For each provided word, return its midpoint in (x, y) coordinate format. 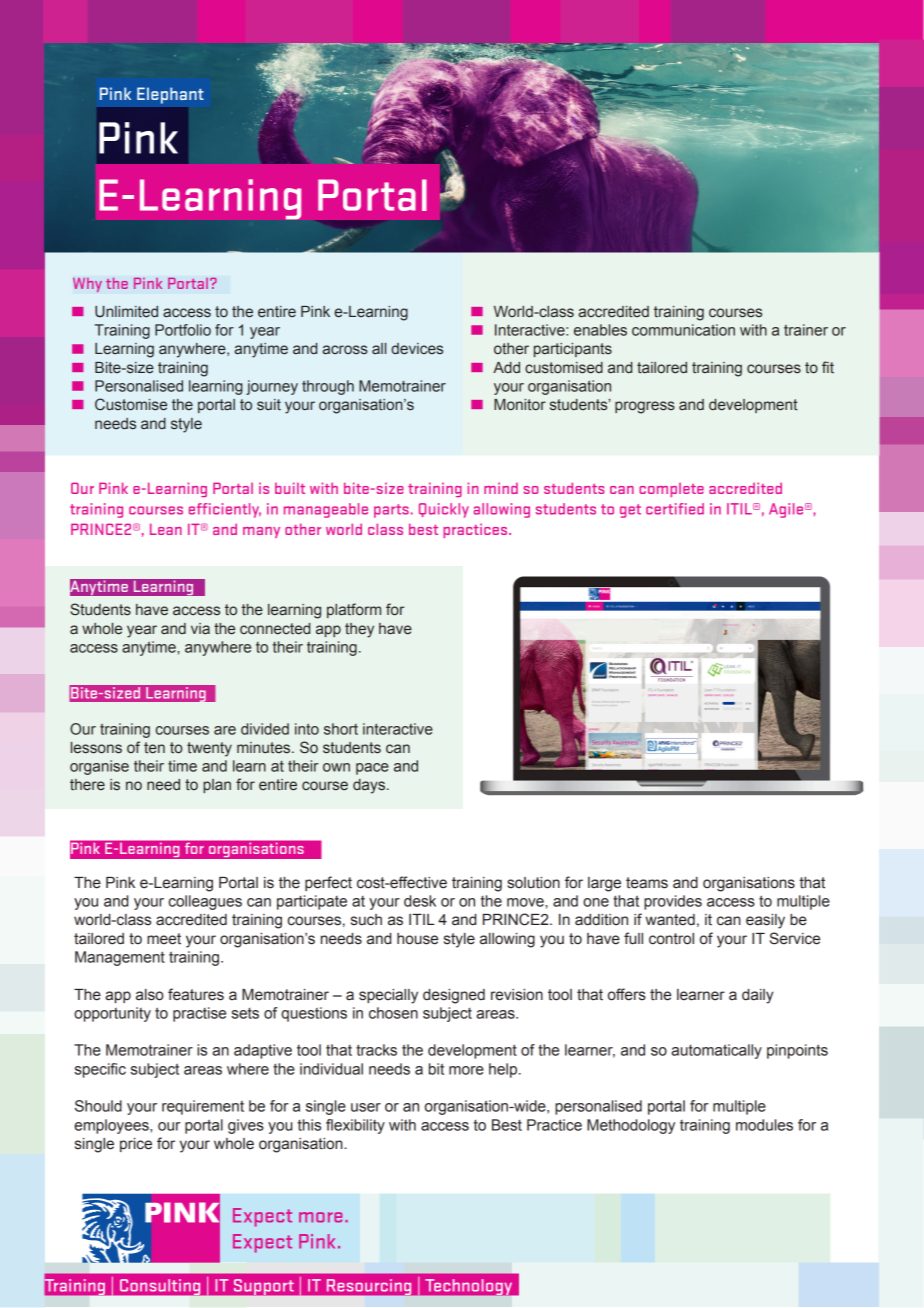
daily (757, 996)
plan (217, 786)
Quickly (444, 510)
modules (764, 1125)
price (136, 1145)
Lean (166, 529)
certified (675, 509)
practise (199, 1014)
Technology (470, 1288)
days (370, 786)
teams (647, 883)
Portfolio (183, 330)
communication (683, 330)
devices (417, 349)
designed (454, 996)
